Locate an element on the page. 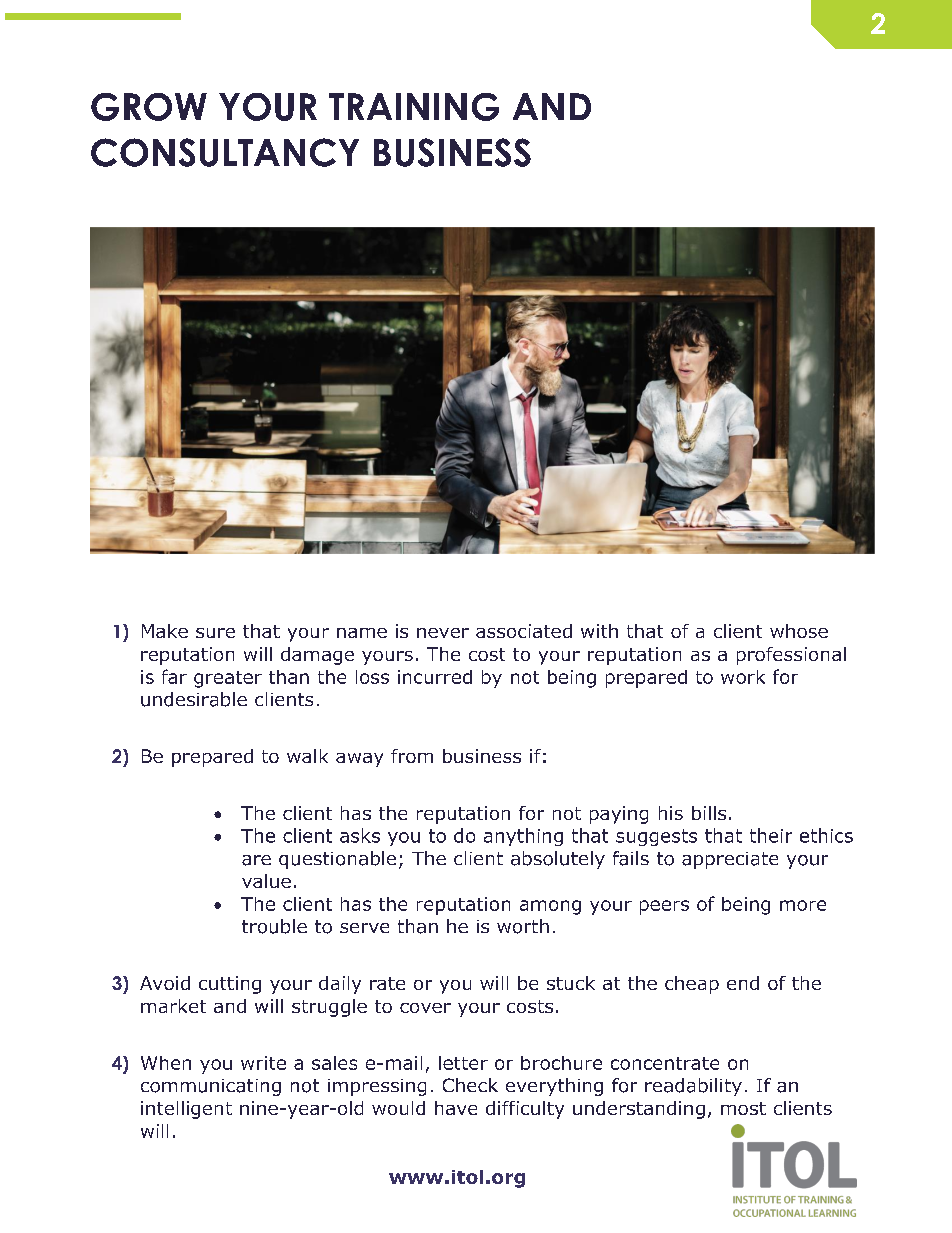 The width and height of the document is (952, 1233). GROW is located at coordinates (149, 107).
